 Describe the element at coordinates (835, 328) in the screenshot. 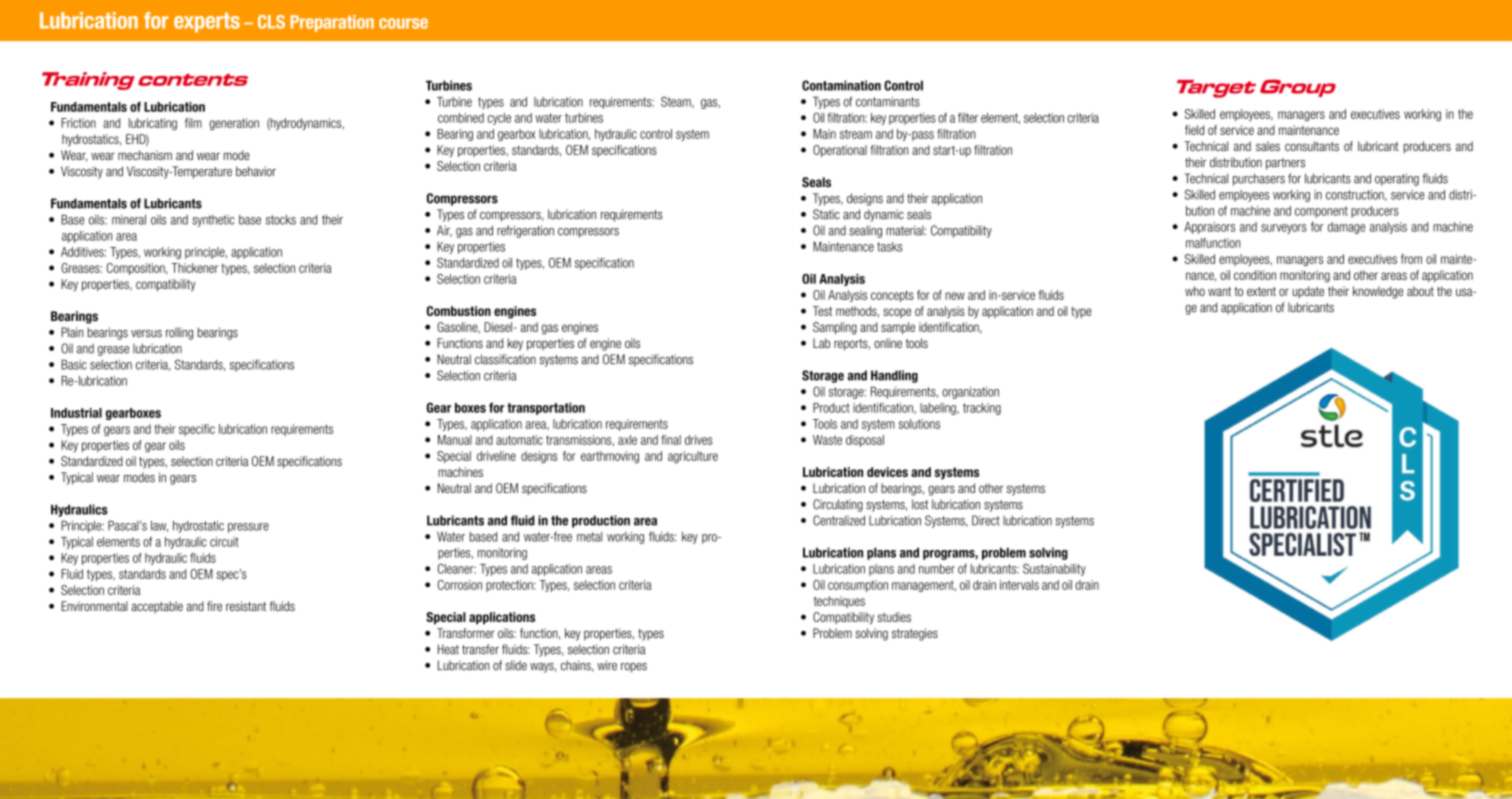

I see `Sampling` at that location.
